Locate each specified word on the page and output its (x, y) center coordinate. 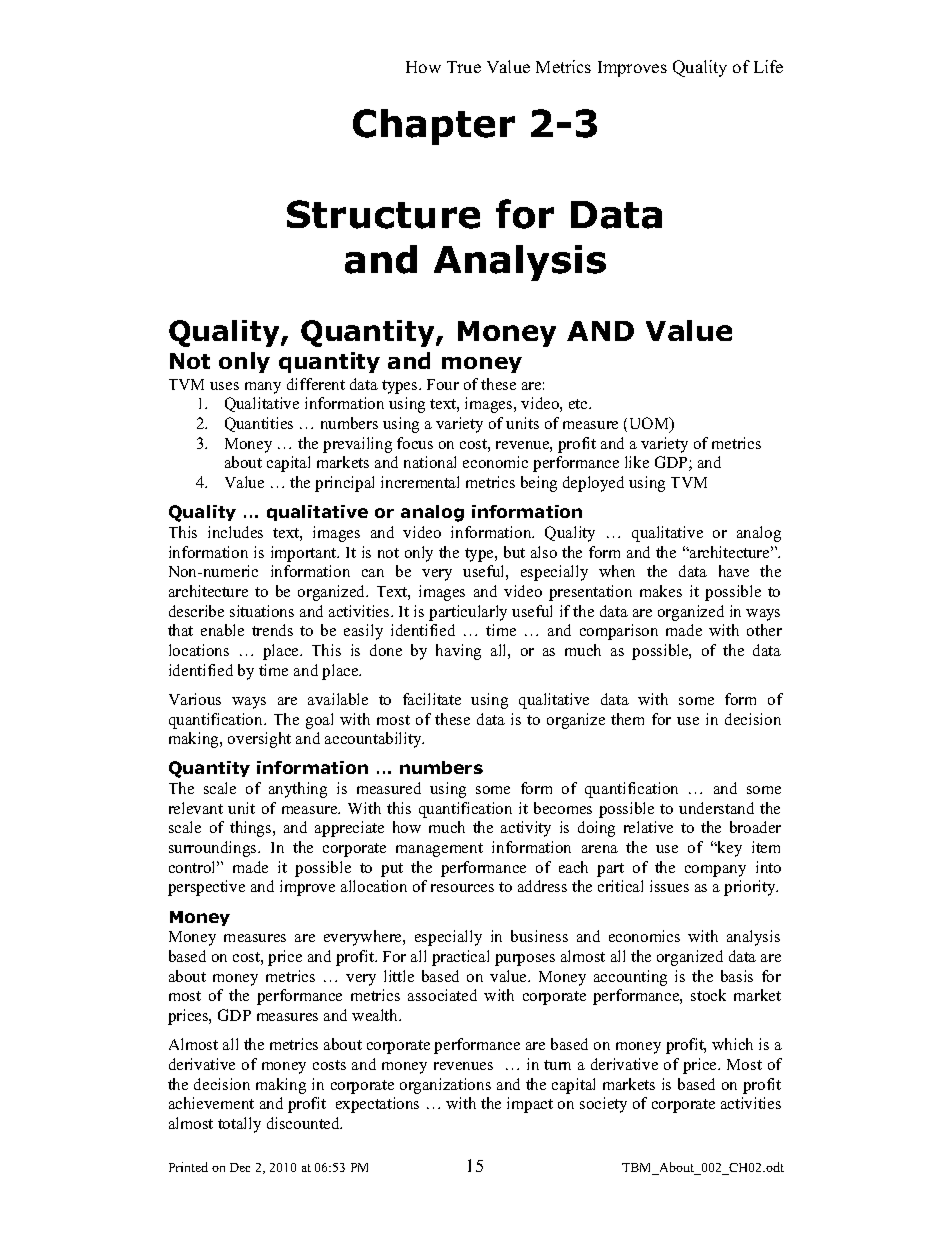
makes (661, 591)
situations (262, 611)
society (603, 1105)
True (464, 67)
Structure (383, 214)
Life (768, 66)
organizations (445, 1086)
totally (239, 1125)
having (458, 652)
